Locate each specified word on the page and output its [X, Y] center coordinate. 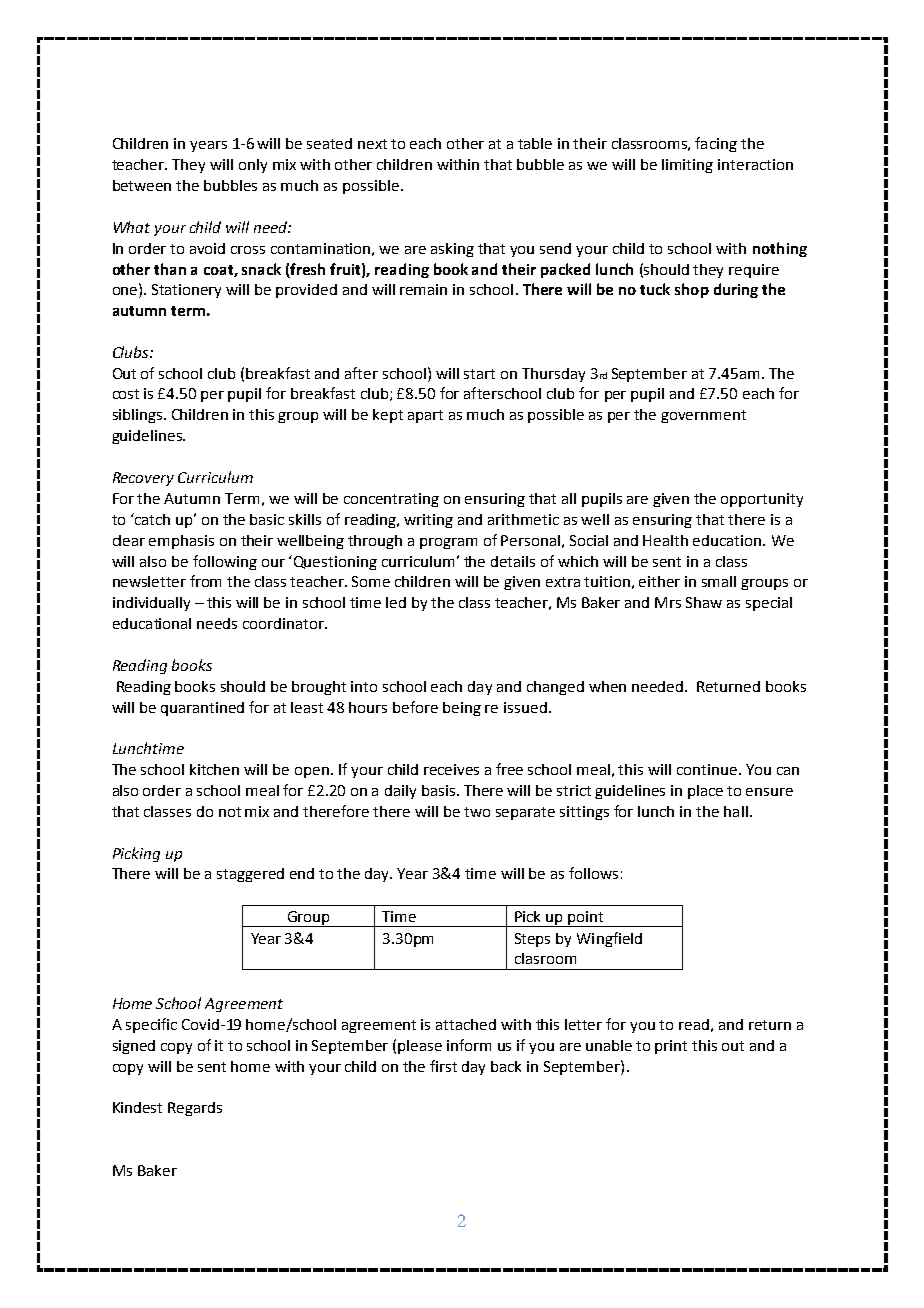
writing [428, 521]
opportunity [762, 500]
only [253, 166]
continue [707, 769]
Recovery [143, 479]
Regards [195, 1109]
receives [451, 769]
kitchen [214, 769]
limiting [687, 166]
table [535, 143]
